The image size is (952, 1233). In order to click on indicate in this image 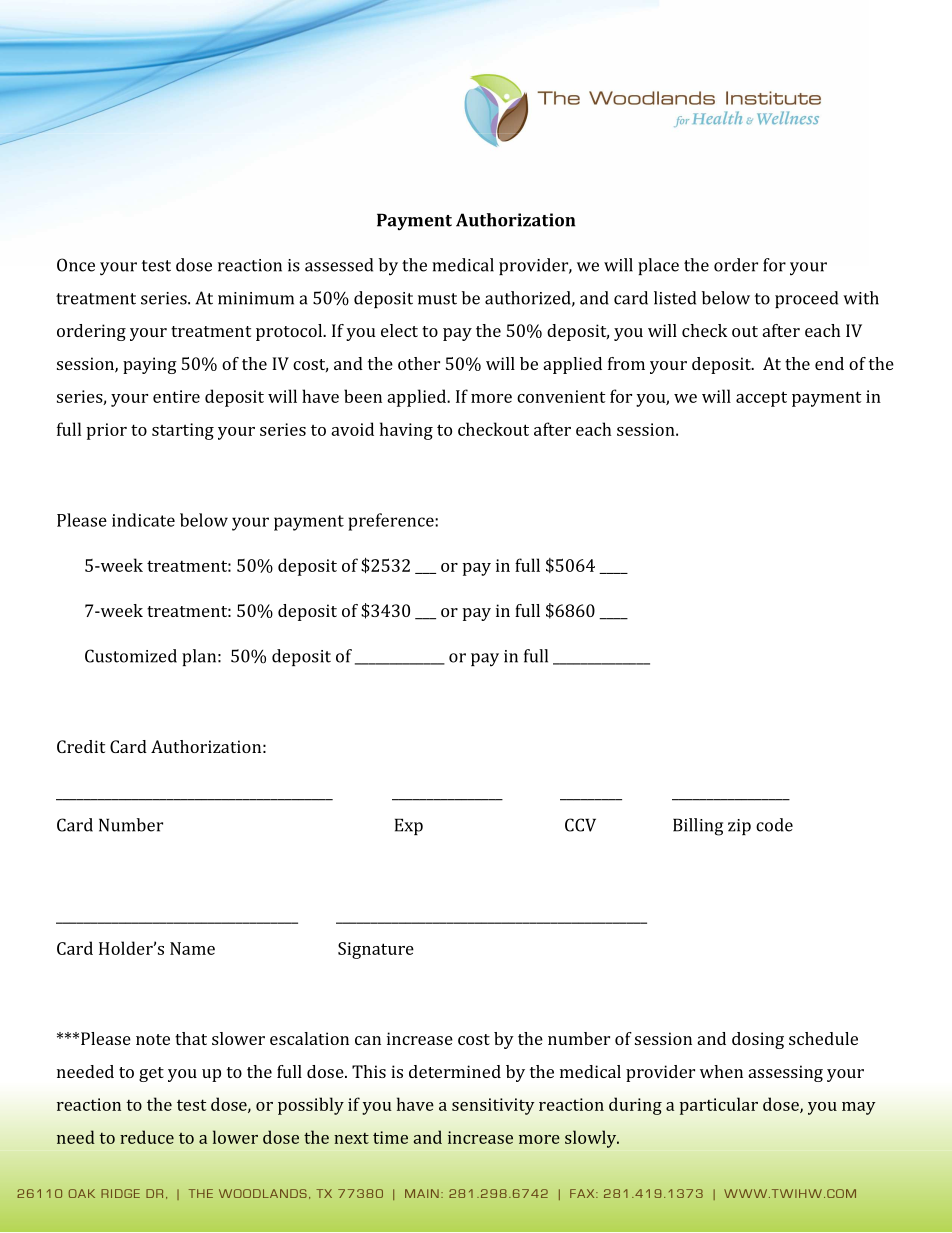, I will do `click(143, 520)`.
